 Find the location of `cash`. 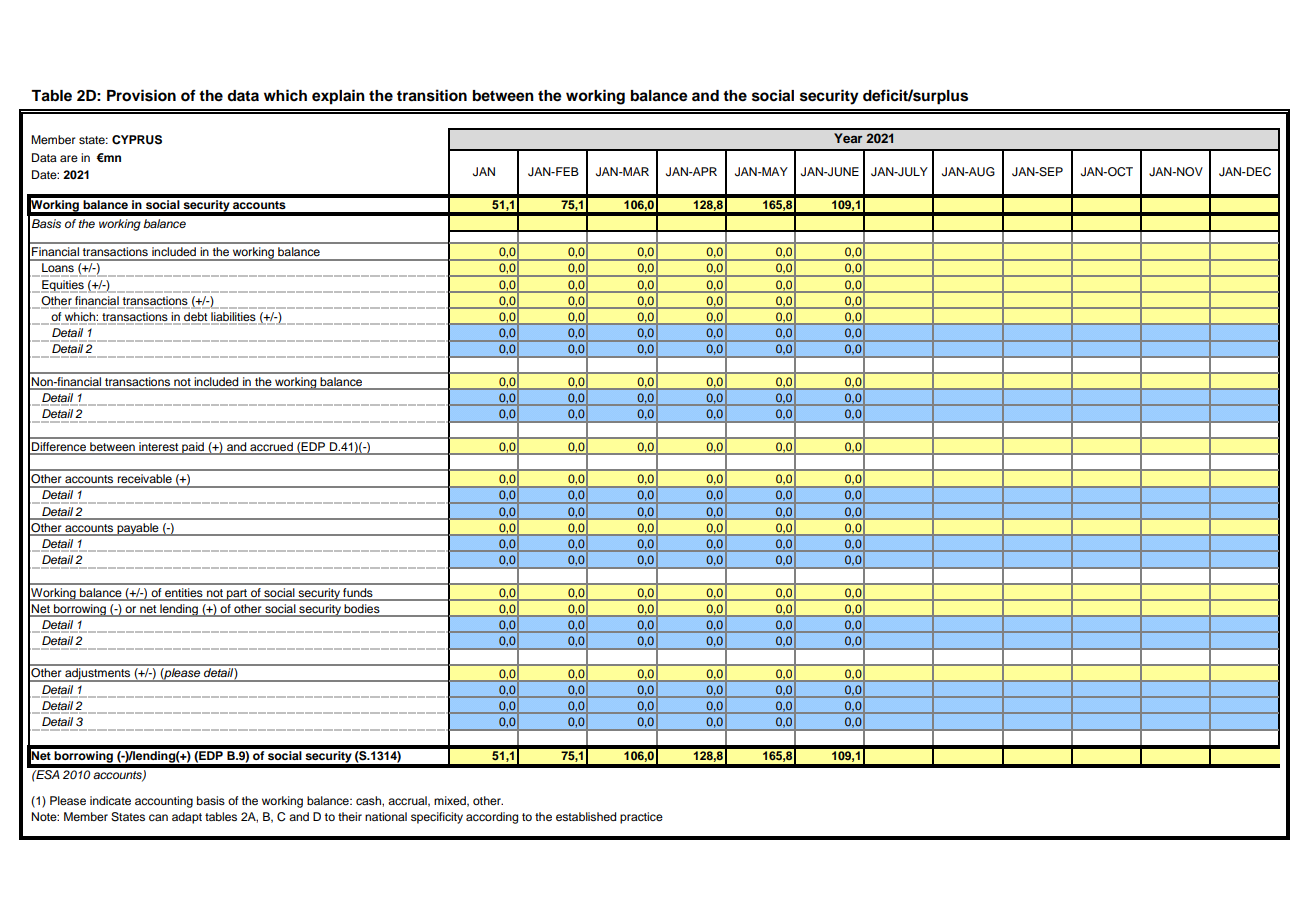

cash is located at coordinates (369, 800).
